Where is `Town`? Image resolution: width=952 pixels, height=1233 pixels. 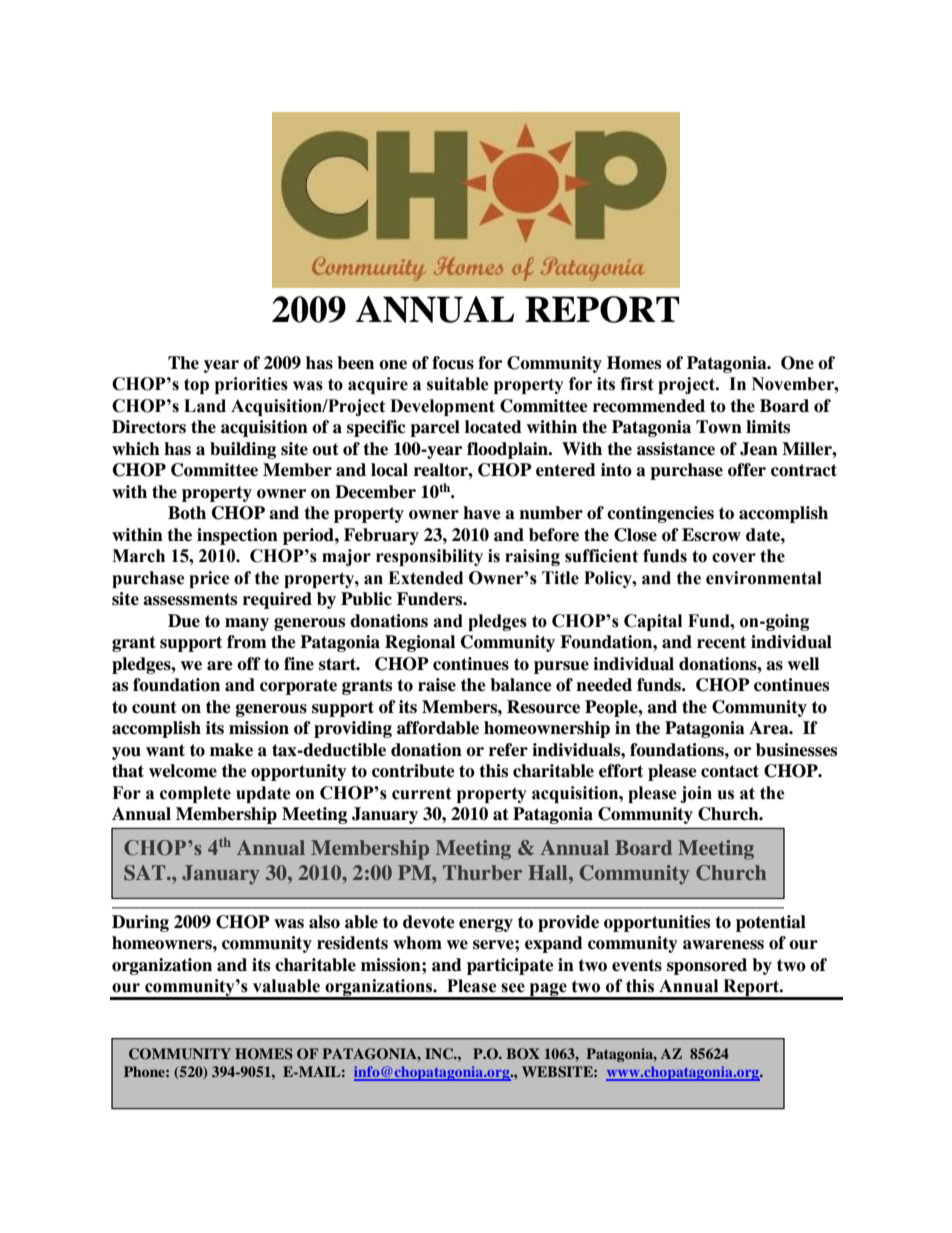
Town is located at coordinates (719, 427).
